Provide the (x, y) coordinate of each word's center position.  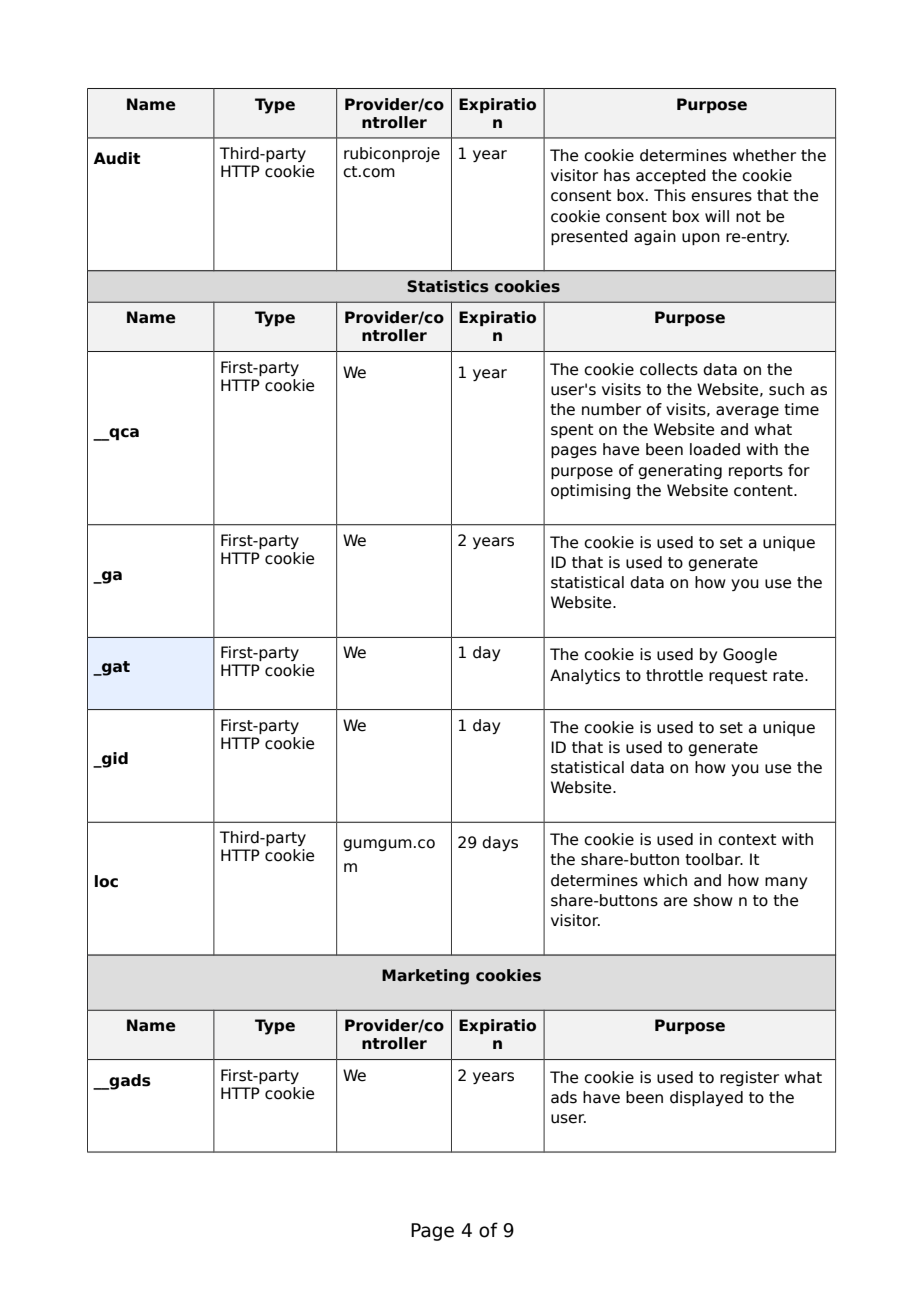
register (749, 1078)
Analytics (585, 676)
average (747, 412)
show (713, 900)
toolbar (714, 859)
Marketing (425, 977)
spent (572, 431)
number (611, 409)
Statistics (448, 286)
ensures (721, 197)
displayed (706, 1098)
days (500, 843)
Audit (116, 158)
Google (750, 655)
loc (106, 881)
